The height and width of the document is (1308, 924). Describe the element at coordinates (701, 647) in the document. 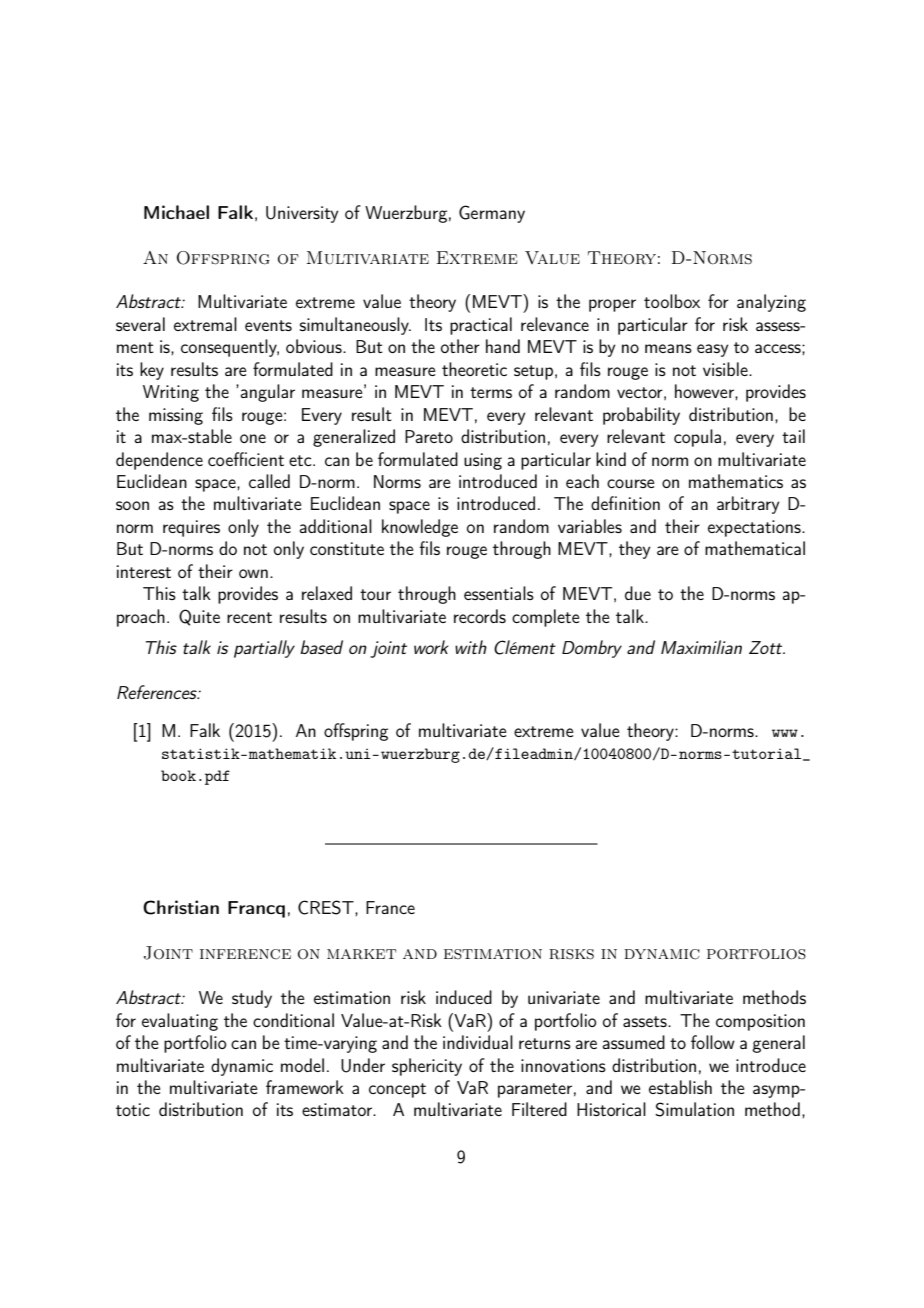

I see `Maximilian` at that location.
